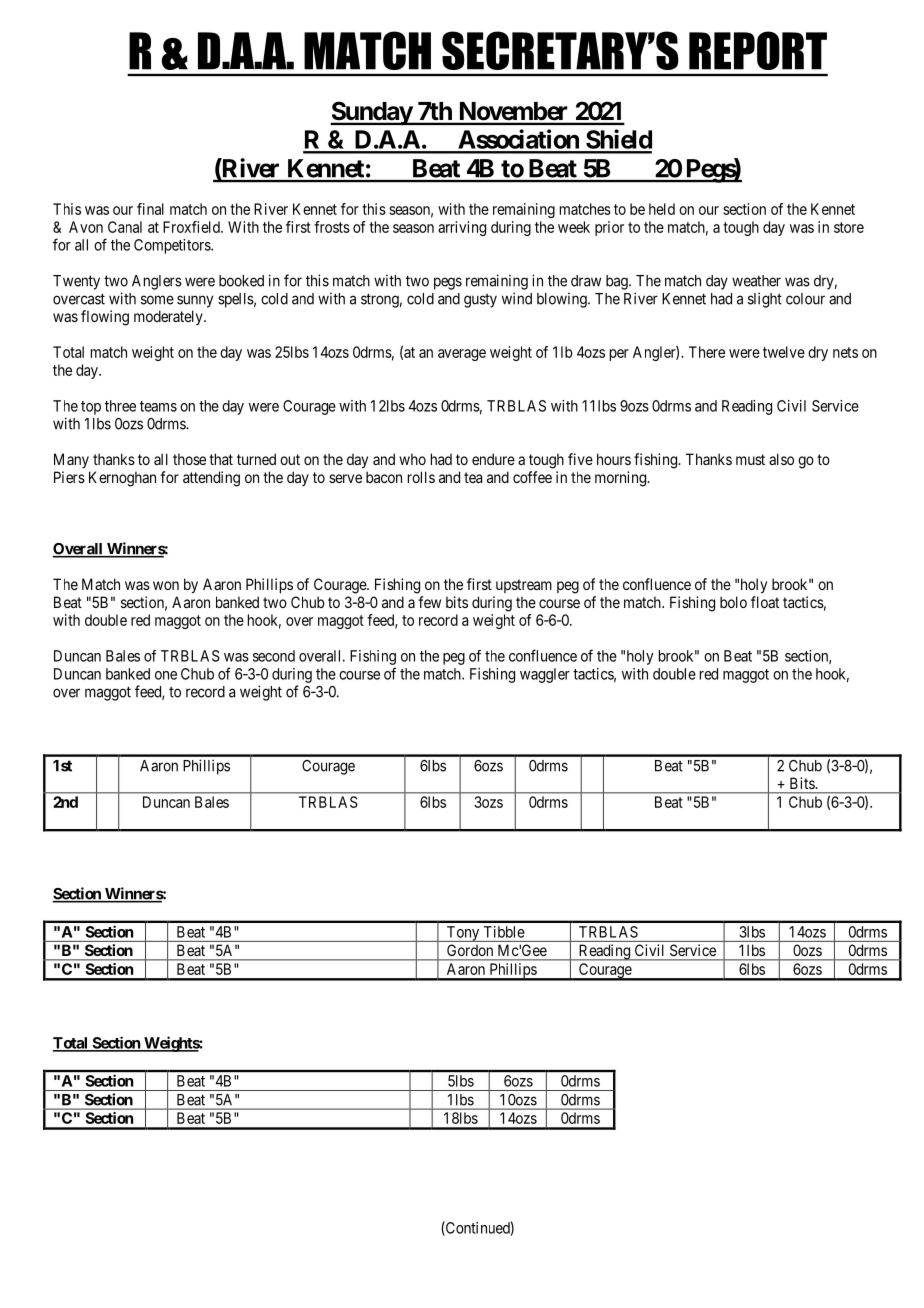 Image resolution: width=924 pixels, height=1308 pixels. What do you see at coordinates (166, 675) in the screenshot?
I see `one` at bounding box center [166, 675].
